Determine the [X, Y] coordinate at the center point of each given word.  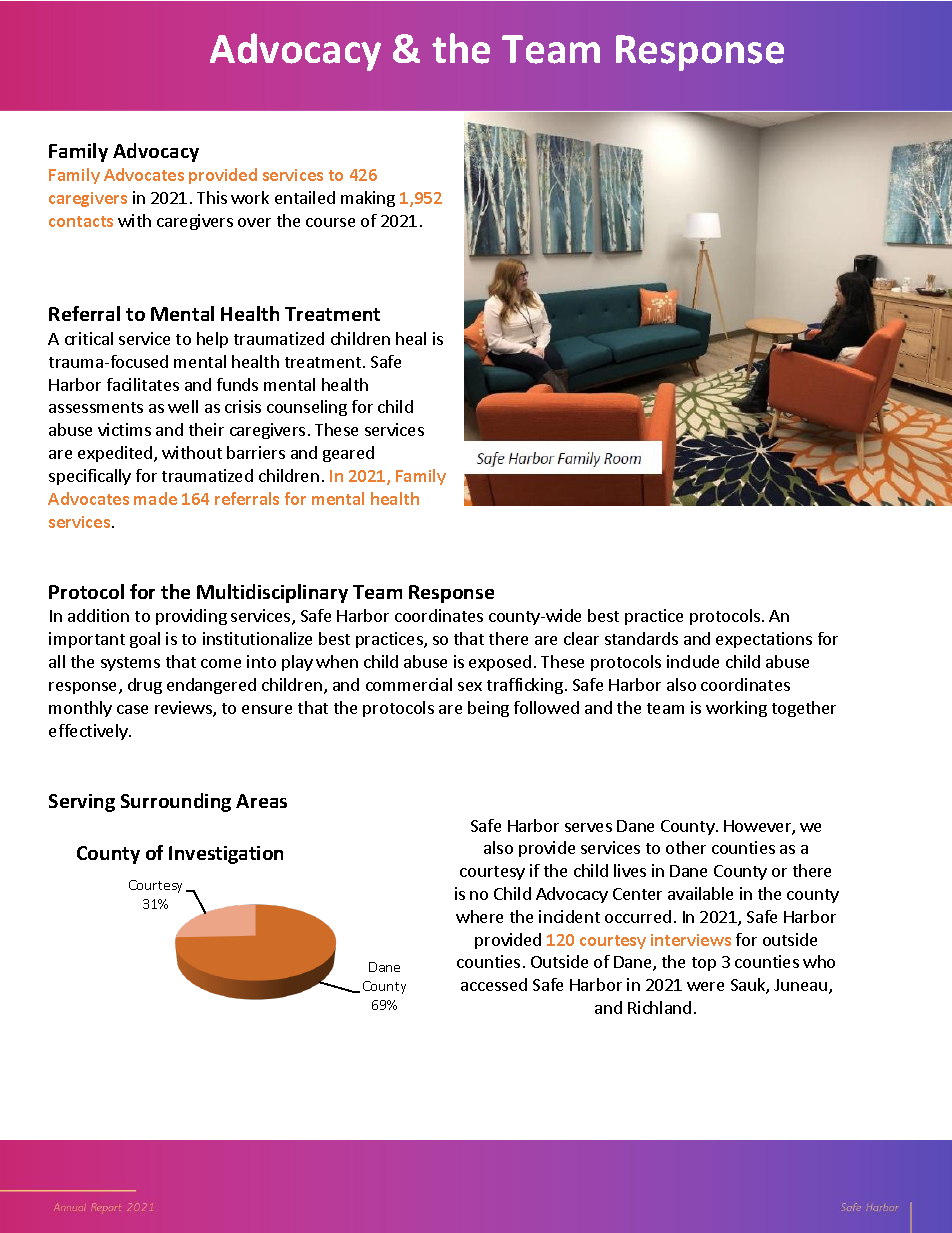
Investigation [226, 855]
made [155, 498]
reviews [184, 709]
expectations [764, 640]
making [368, 199]
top [704, 964]
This [212, 197]
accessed [494, 984]
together [804, 709]
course [330, 222]
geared [348, 454]
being [488, 709]
